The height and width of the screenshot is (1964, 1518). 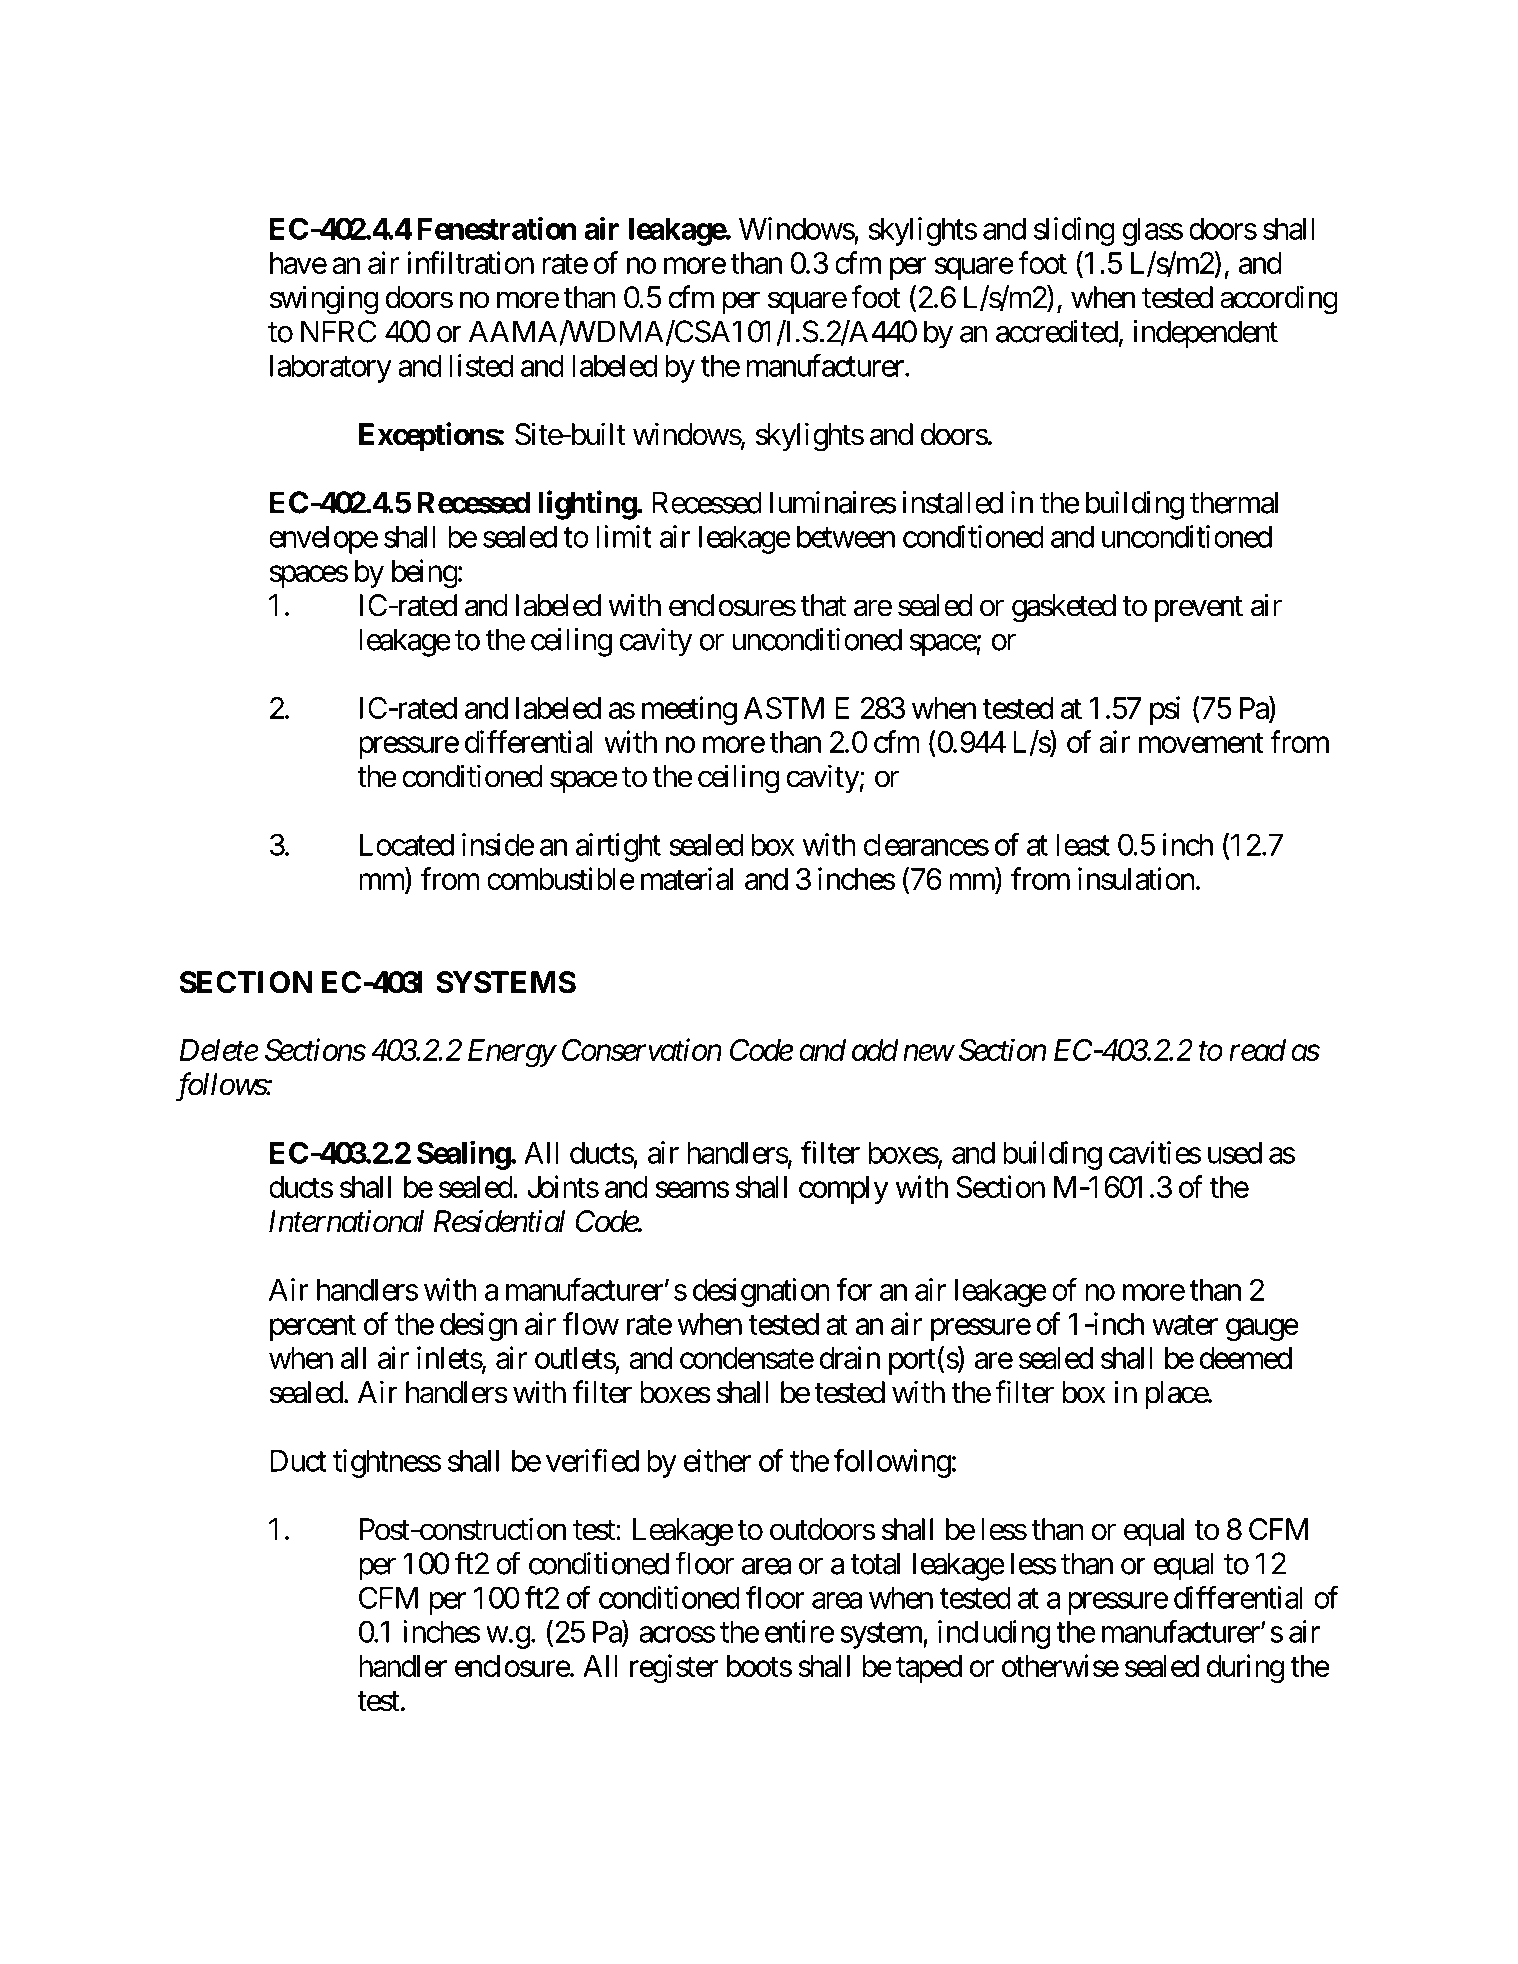 What do you see at coordinates (470, 262) in the screenshot?
I see `infiltration` at bounding box center [470, 262].
